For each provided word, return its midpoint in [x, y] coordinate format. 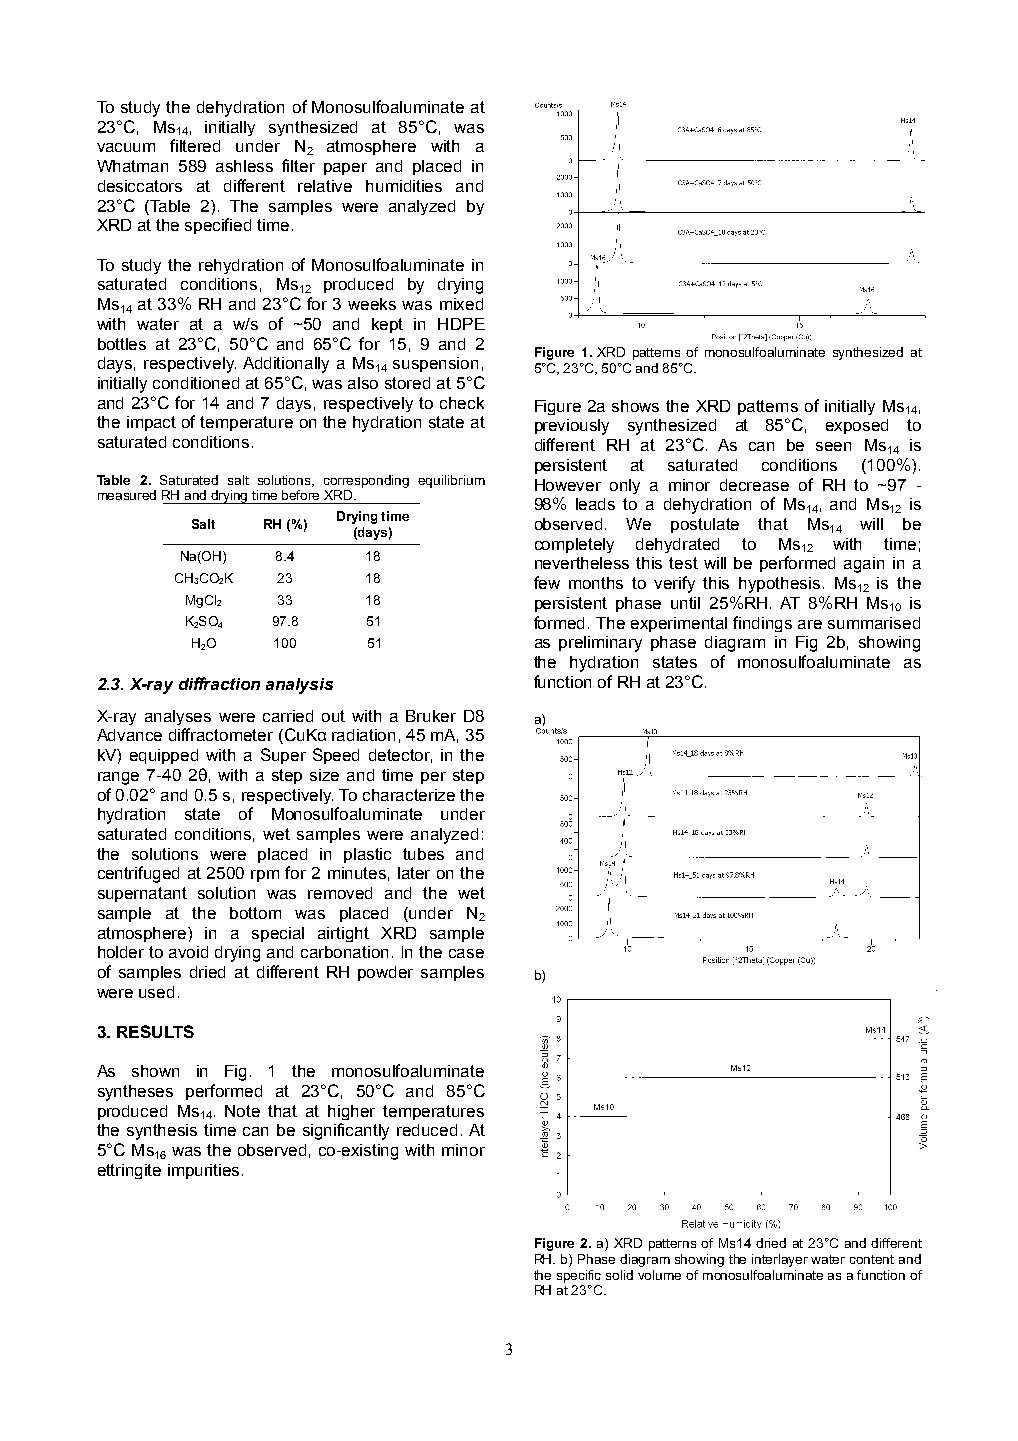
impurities [205, 1171]
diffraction [219, 683]
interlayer [780, 1260]
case [466, 953]
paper [345, 169]
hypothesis [779, 585]
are [810, 624]
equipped [164, 756]
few [547, 582]
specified [218, 226]
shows [635, 406]
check [462, 403]
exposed [857, 426]
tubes [423, 854]
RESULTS [155, 1031]
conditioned [196, 383]
